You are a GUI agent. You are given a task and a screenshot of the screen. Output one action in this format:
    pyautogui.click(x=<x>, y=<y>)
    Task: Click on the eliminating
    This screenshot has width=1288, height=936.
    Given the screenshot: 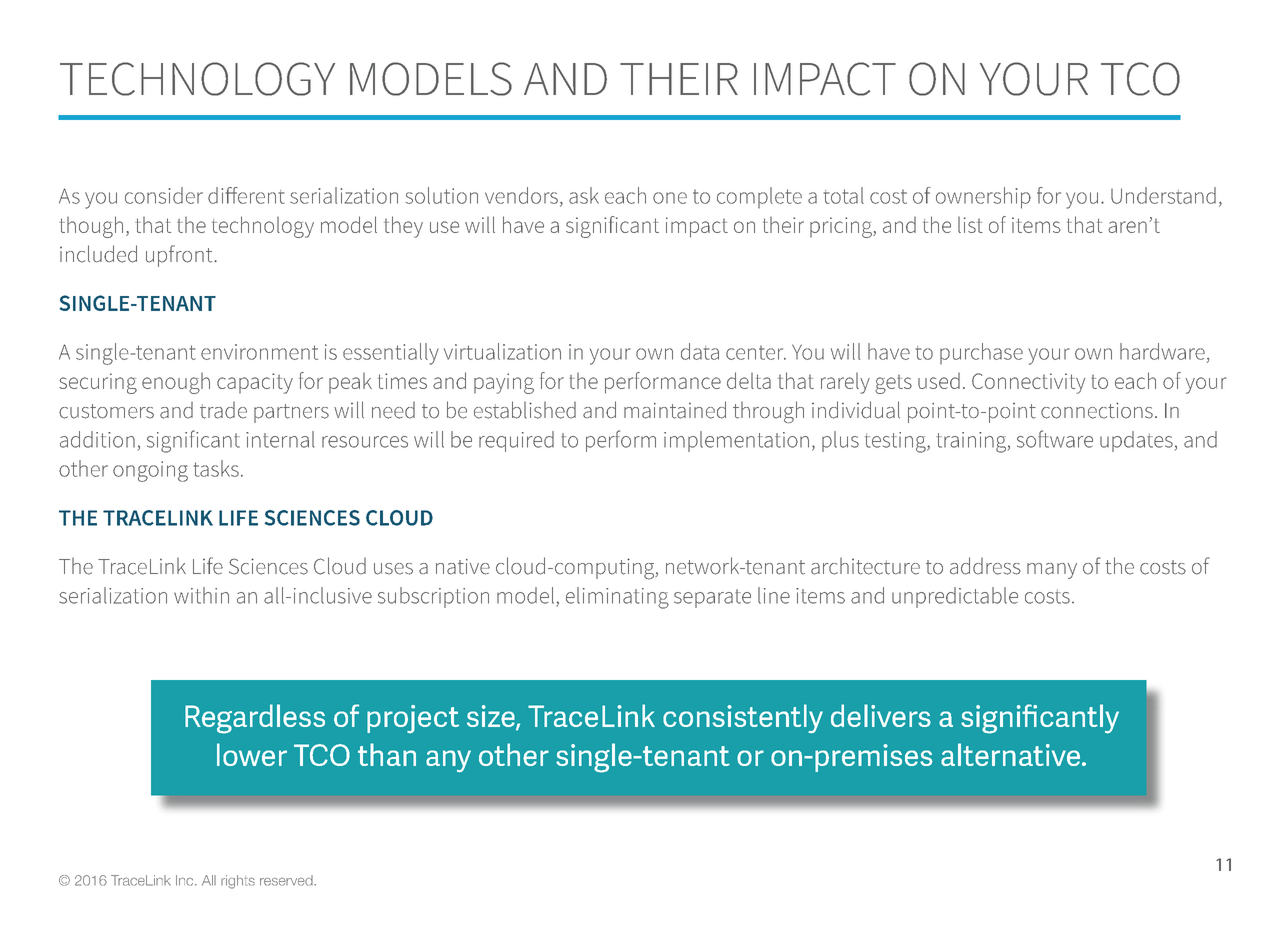 What is the action you would take?
    pyautogui.click(x=617, y=598)
